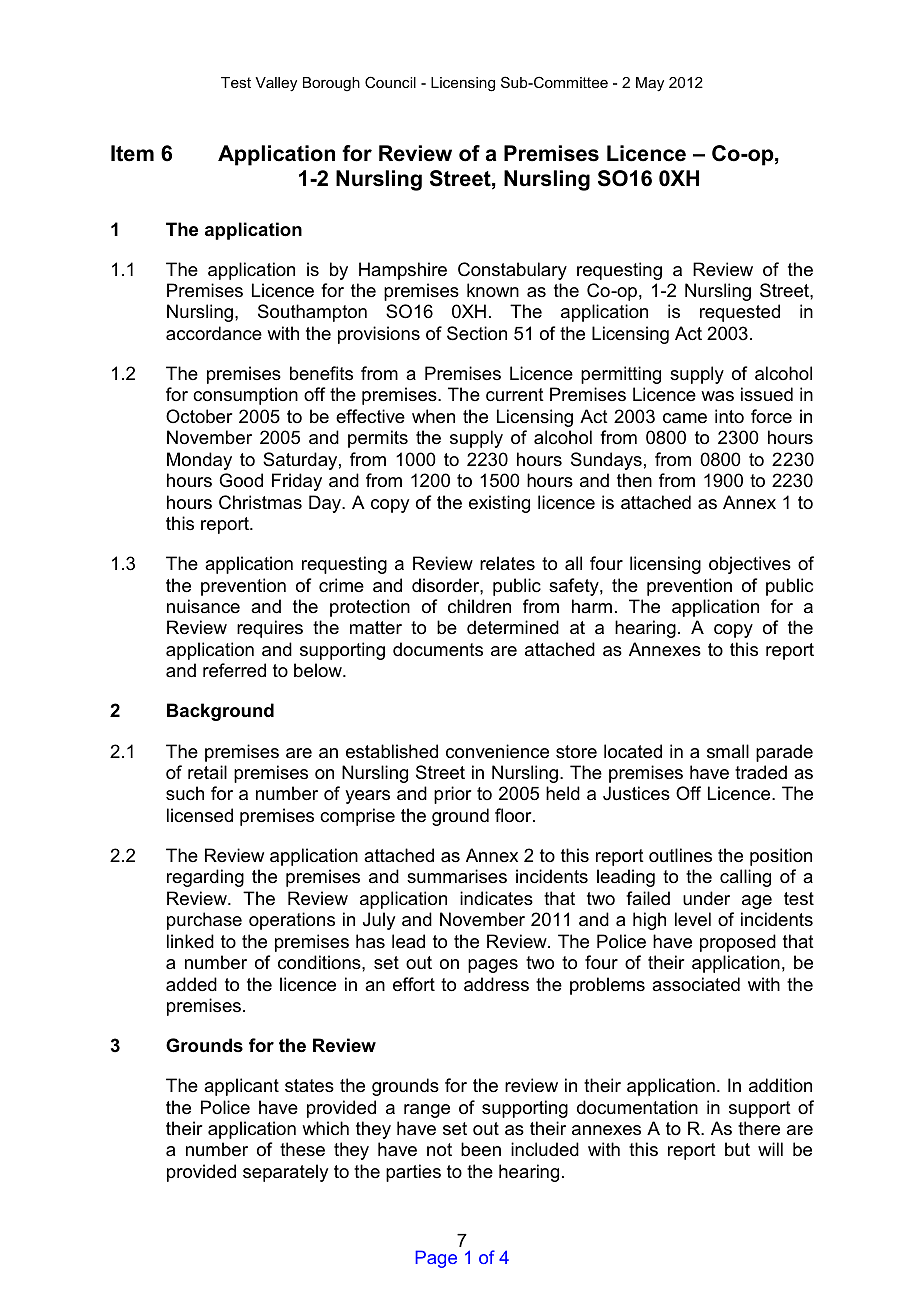  I want to click on nuisance, so click(203, 606).
